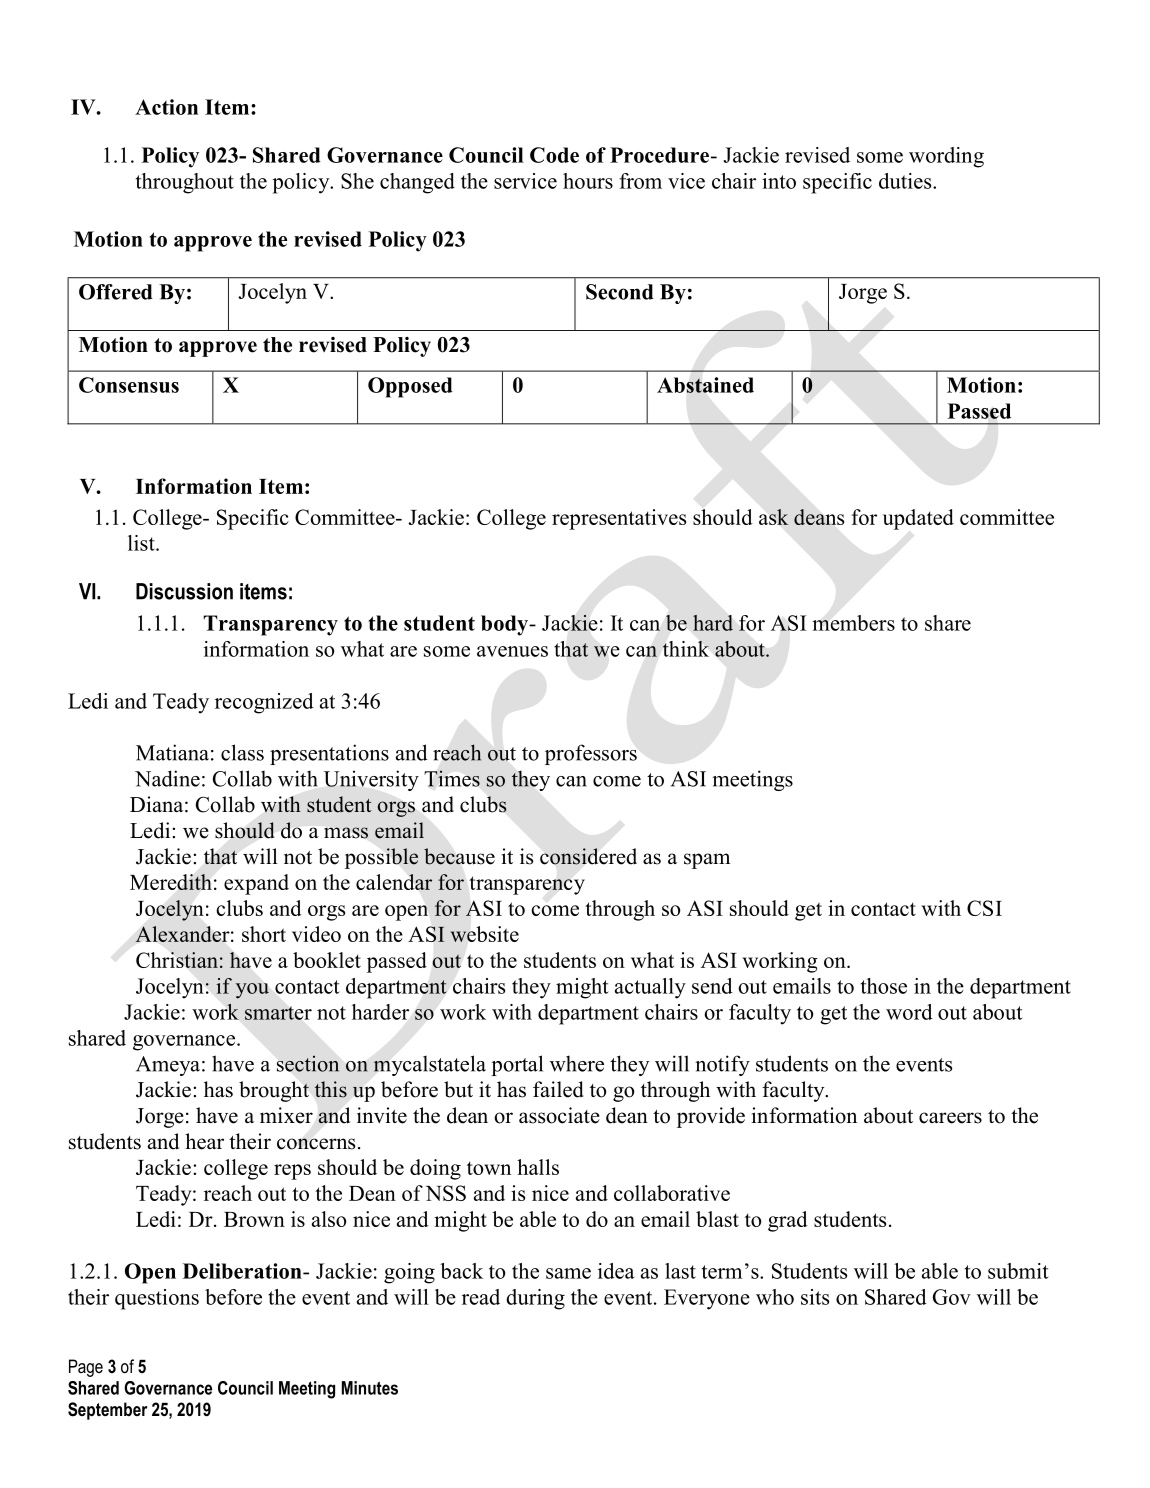 Image resolution: width=1150 pixels, height=1488 pixels. Describe the element at coordinates (884, 986) in the screenshot. I see `those` at that location.
